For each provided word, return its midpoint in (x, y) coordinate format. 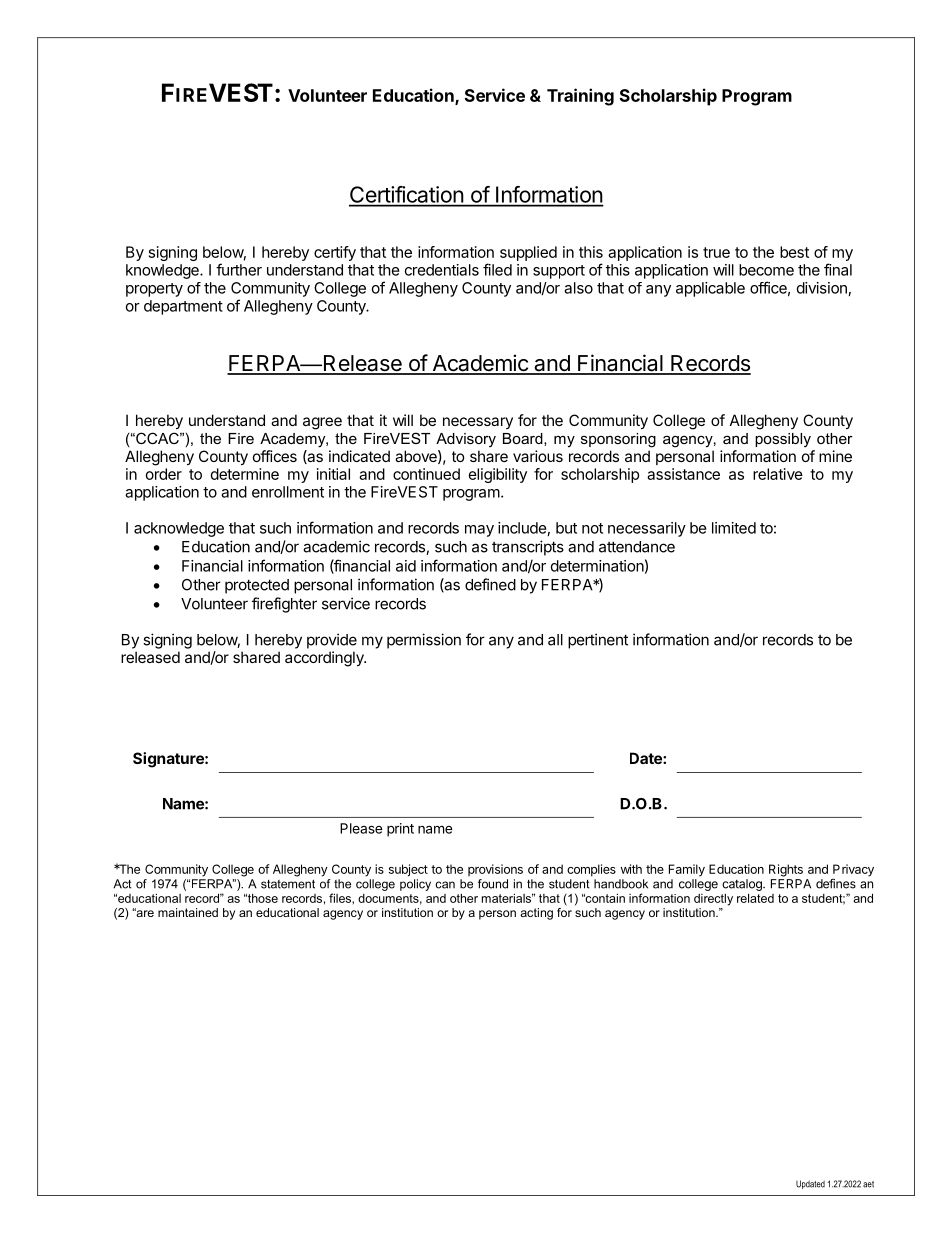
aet (868, 1184)
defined (490, 584)
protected (257, 586)
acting (536, 914)
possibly (783, 440)
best (794, 252)
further (239, 269)
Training (580, 97)
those (261, 898)
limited (734, 528)
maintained (188, 912)
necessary (478, 423)
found (493, 884)
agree (322, 423)
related (755, 898)
